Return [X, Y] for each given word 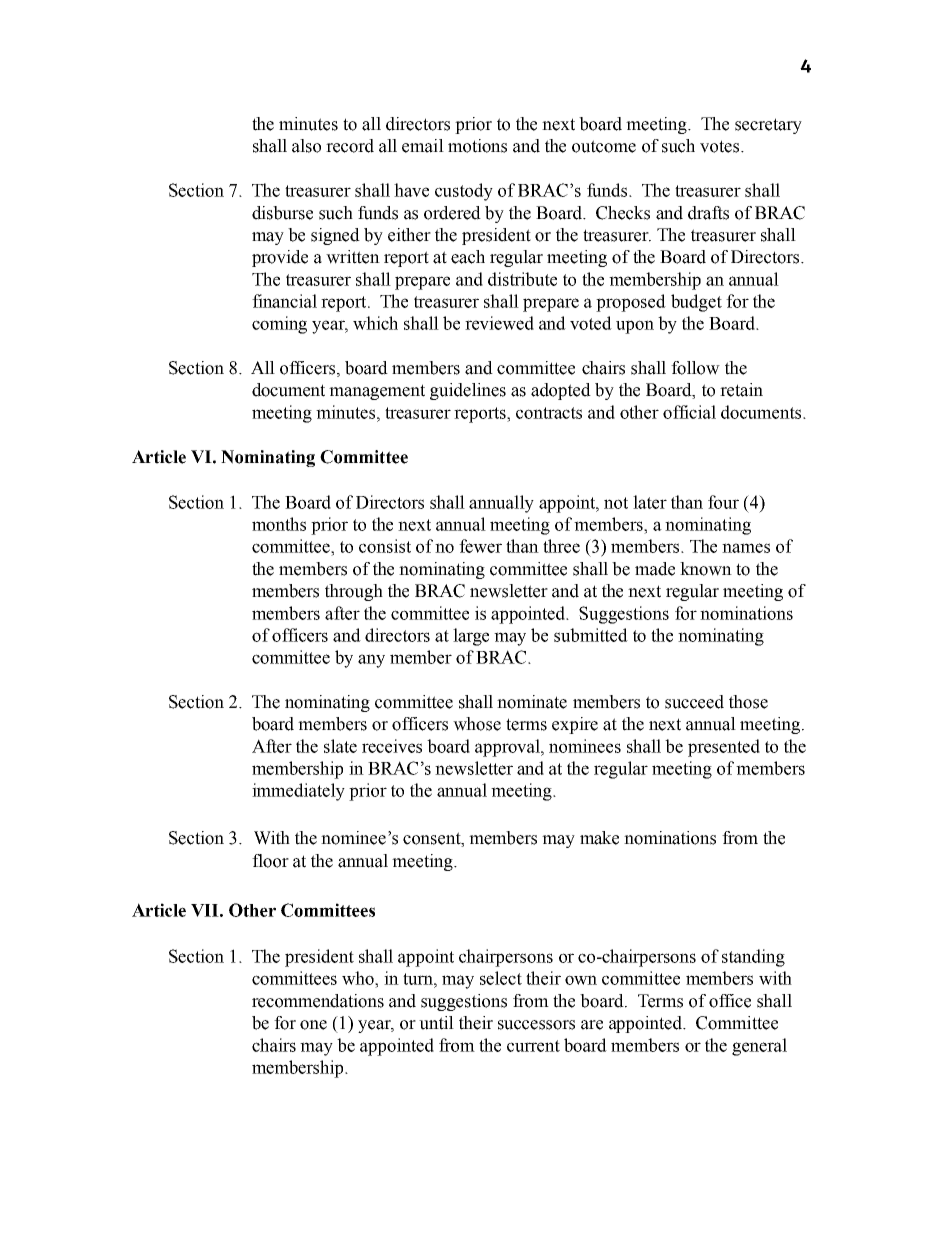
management [377, 392]
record [350, 146]
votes [721, 146]
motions [477, 146]
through [354, 592]
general [759, 1047]
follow [695, 368]
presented [724, 748]
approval [508, 748]
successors [536, 1025]
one [313, 1025]
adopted [561, 391]
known [706, 569]
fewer [480, 546]
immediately [298, 792]
